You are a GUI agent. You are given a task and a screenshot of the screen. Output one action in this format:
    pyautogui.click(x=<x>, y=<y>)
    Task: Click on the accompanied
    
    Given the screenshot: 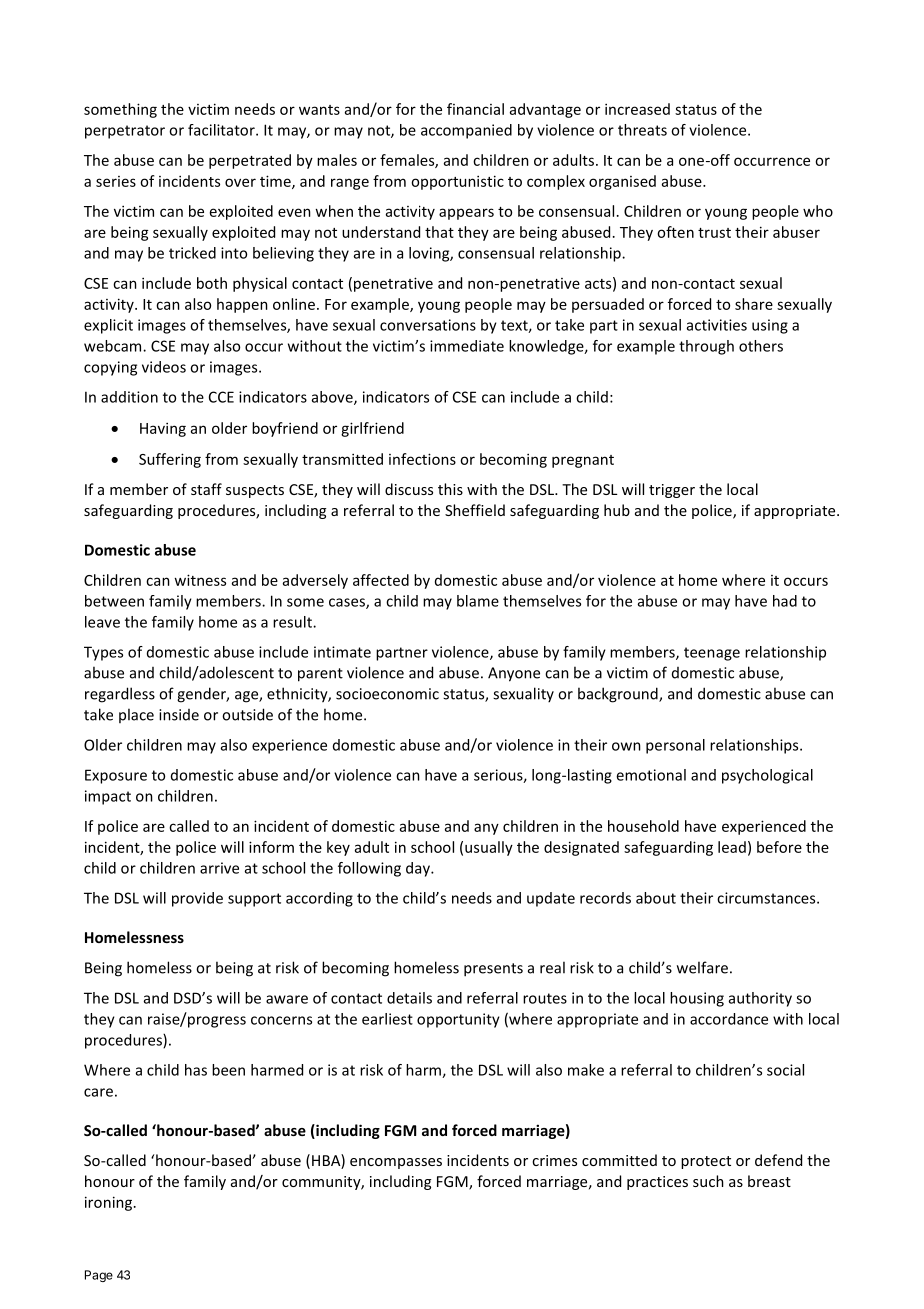 What is the action you would take?
    pyautogui.click(x=466, y=131)
